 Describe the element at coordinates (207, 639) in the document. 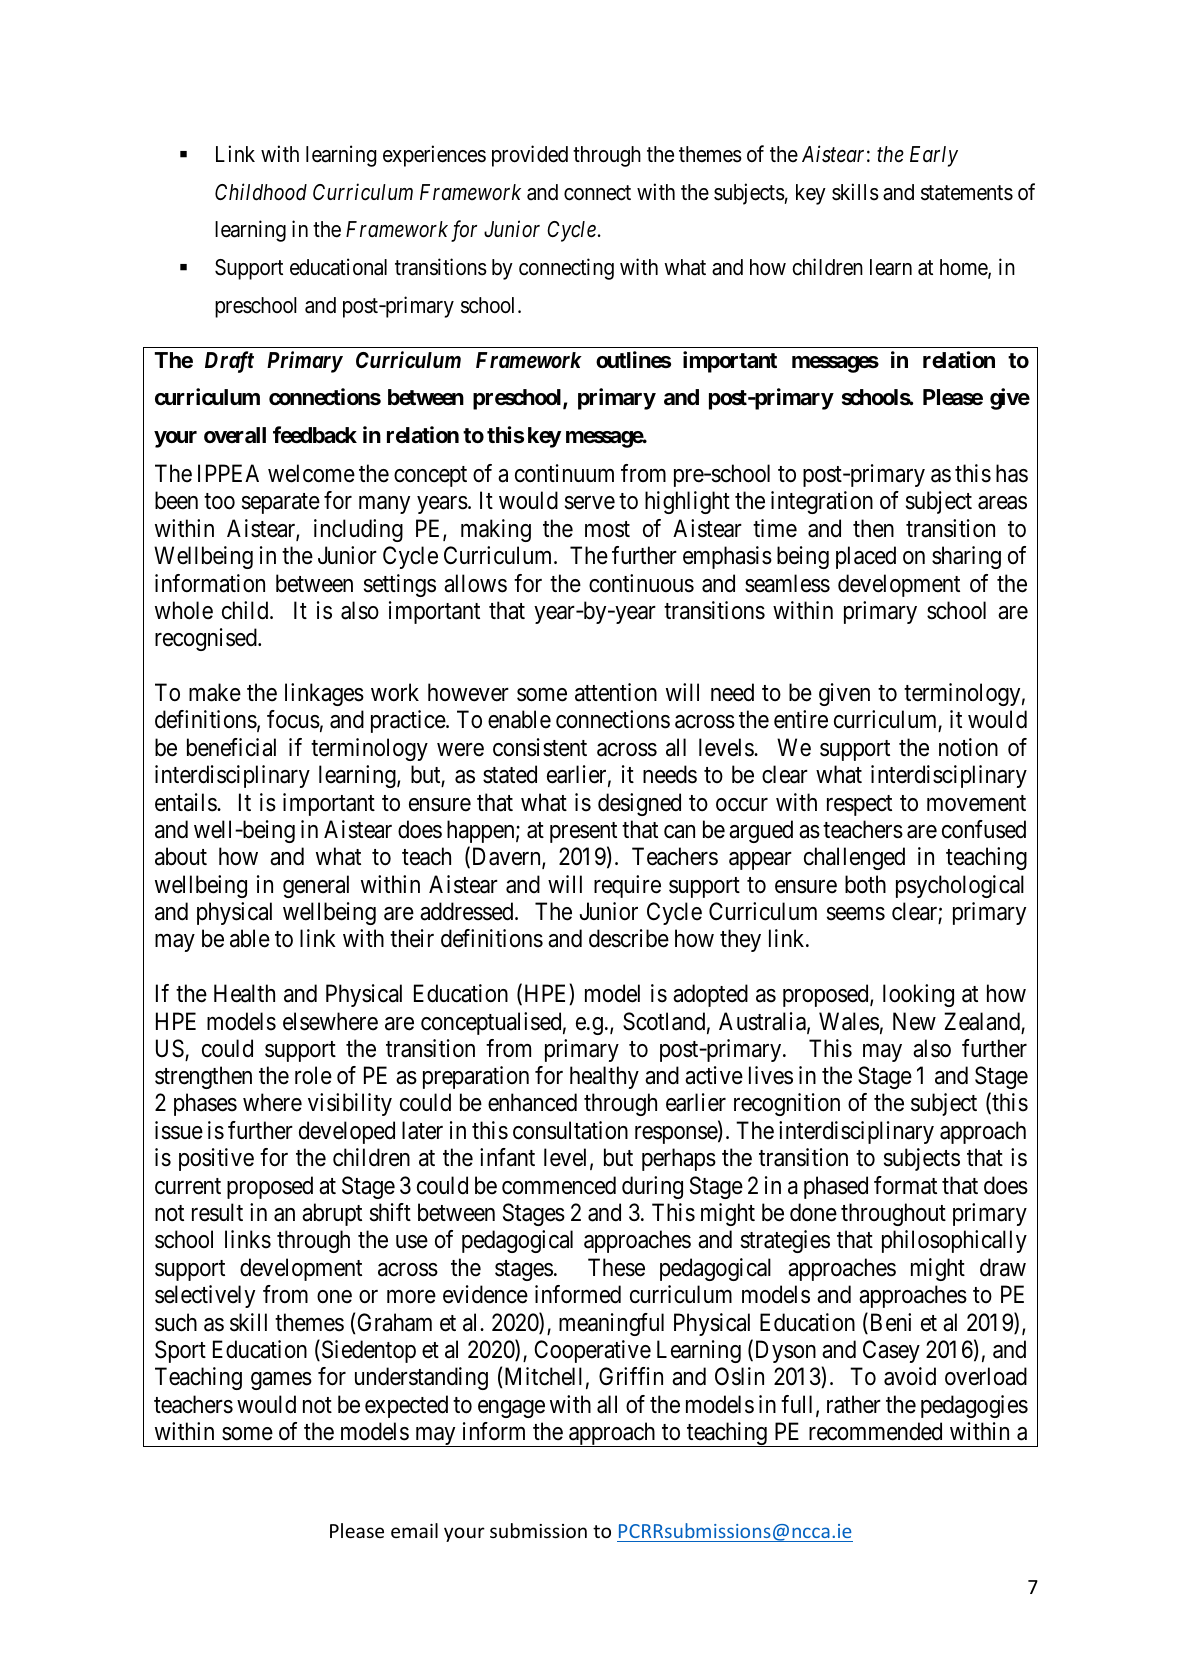

I see `recognised` at that location.
